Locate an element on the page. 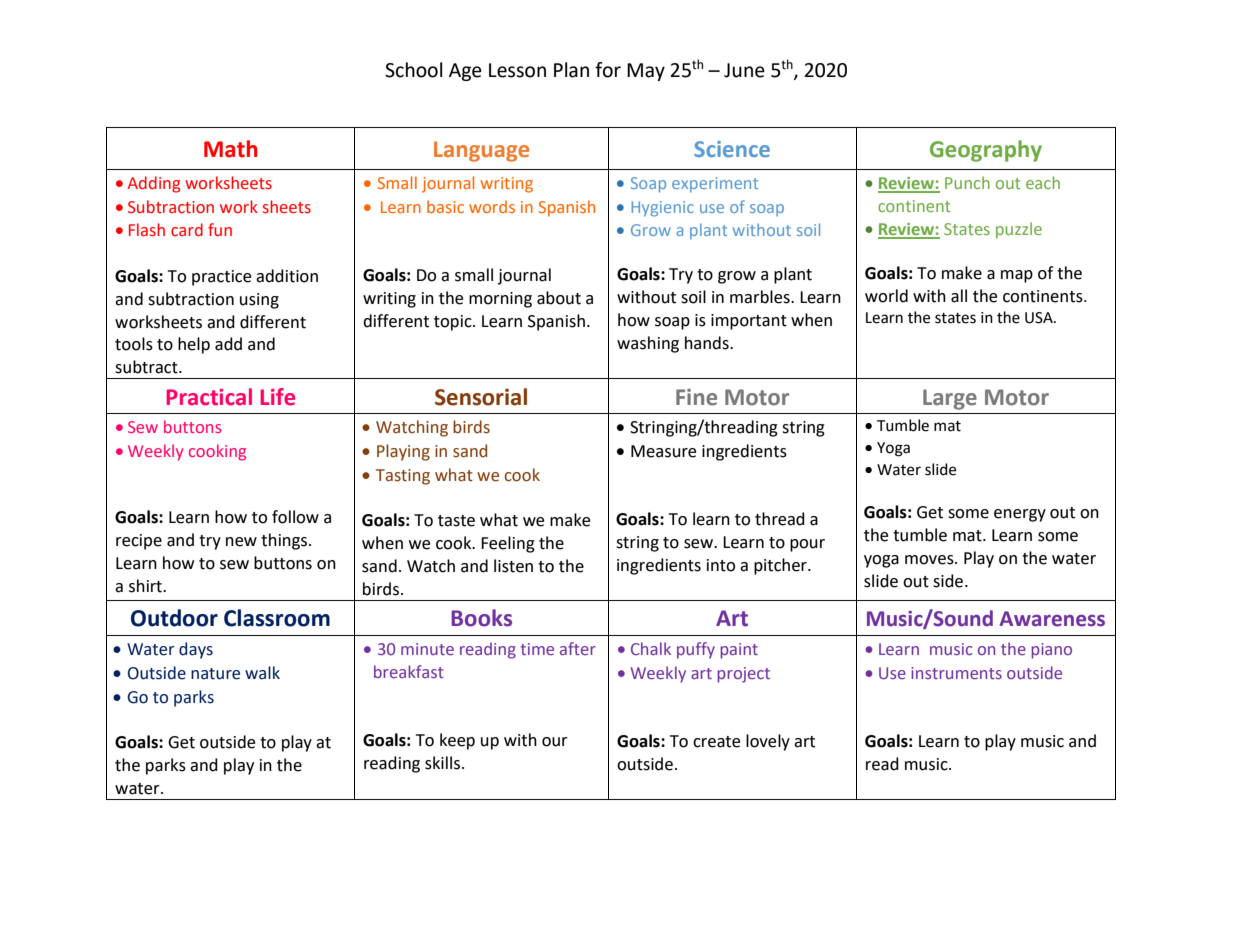 The height and width of the image is (952, 1233). using is located at coordinates (259, 301).
